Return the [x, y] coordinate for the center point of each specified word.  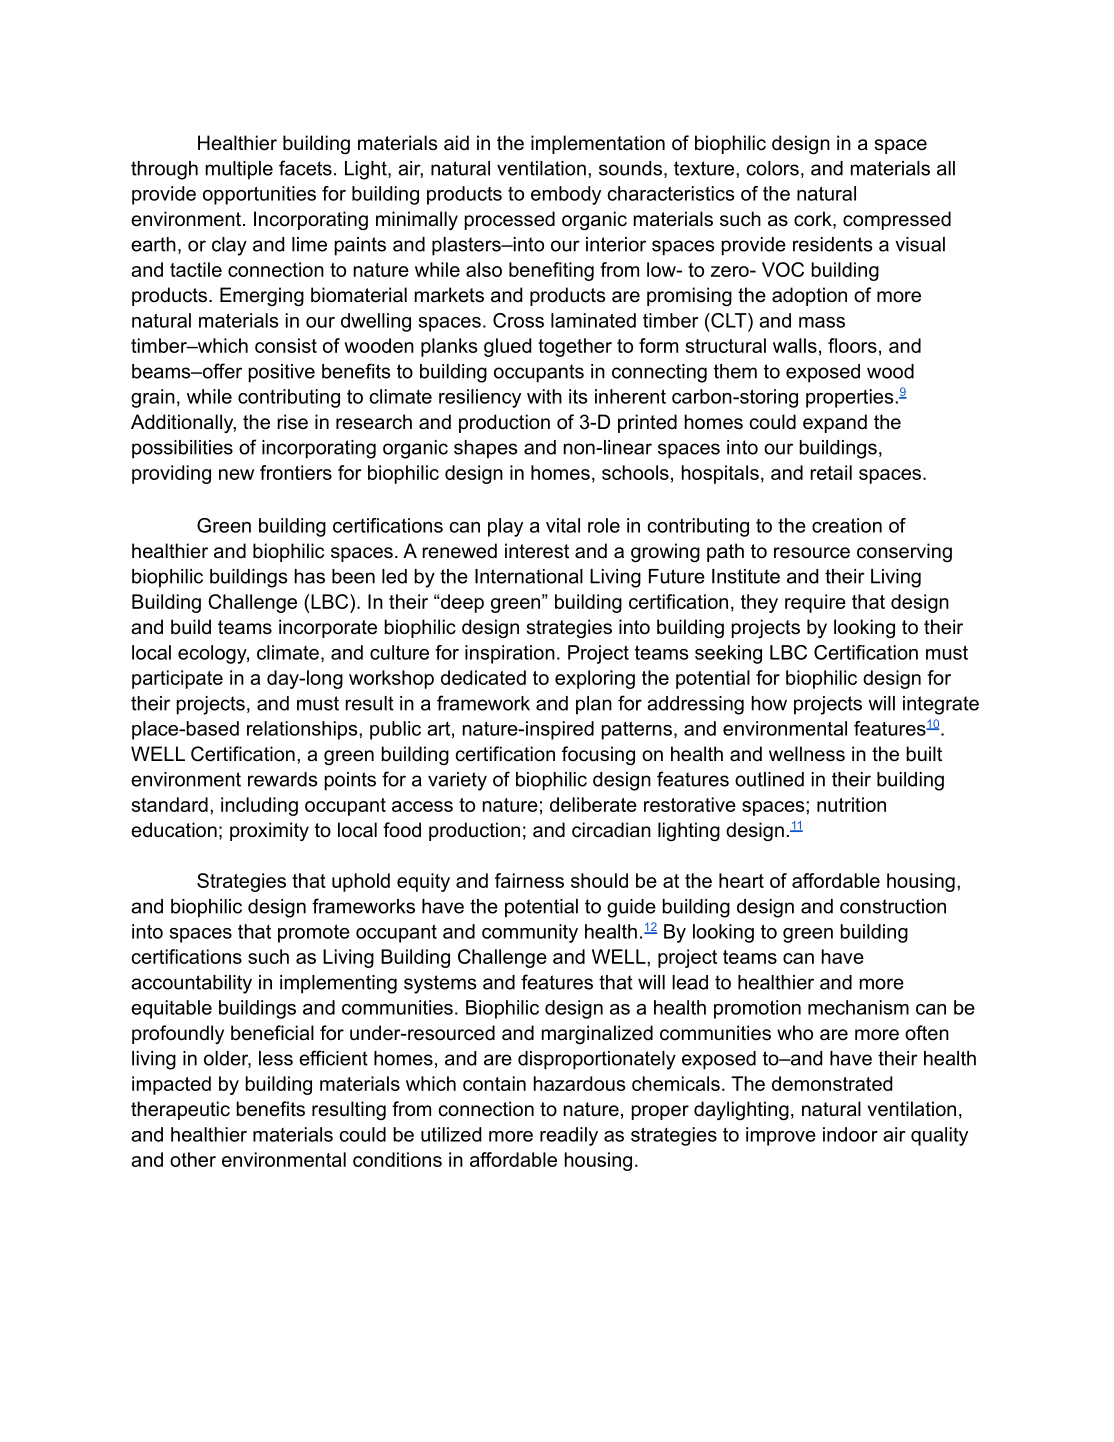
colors [772, 168]
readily [569, 1136]
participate [177, 679]
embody [566, 195]
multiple [239, 170]
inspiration [510, 654]
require [815, 603]
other [193, 1159]
